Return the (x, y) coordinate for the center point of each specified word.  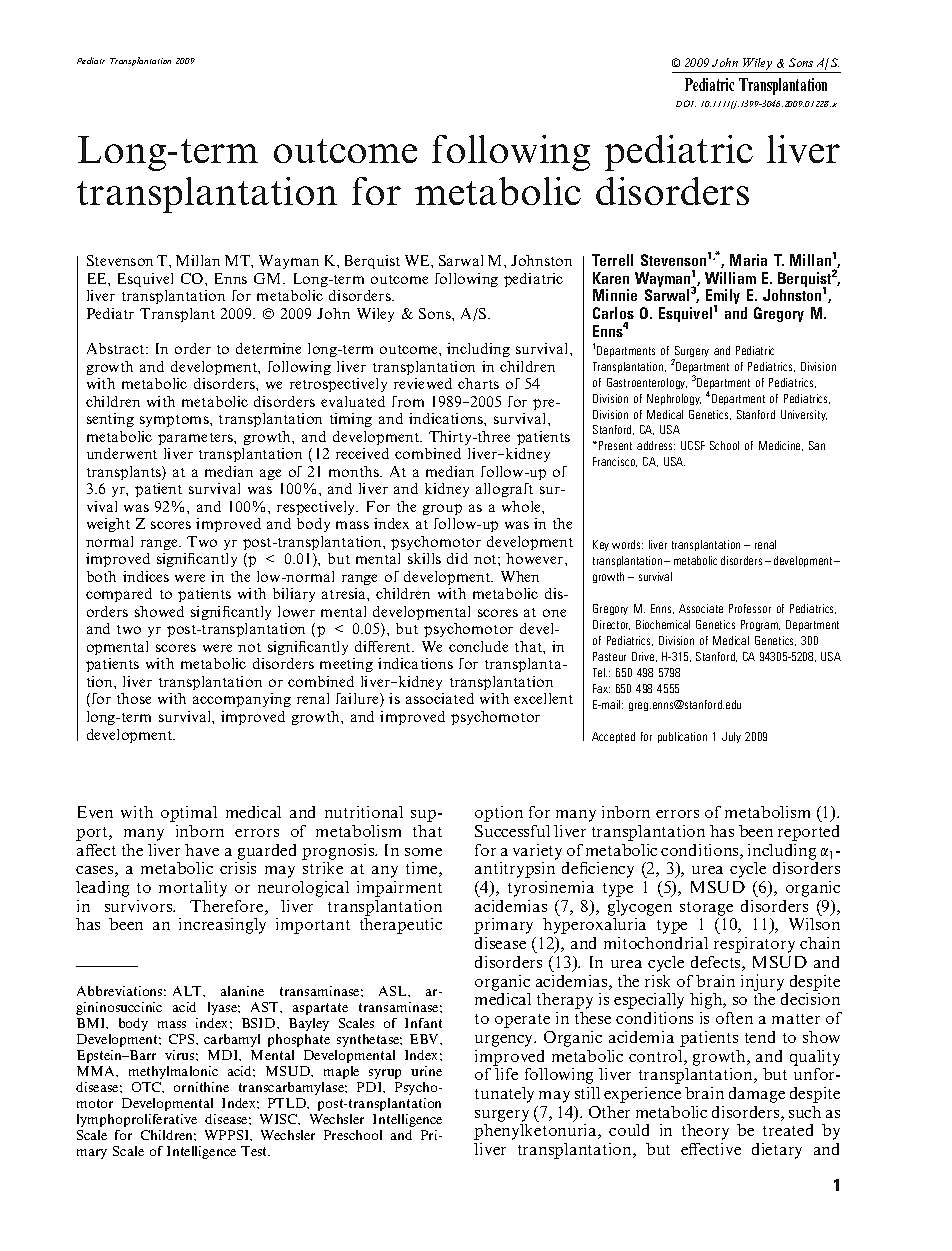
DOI (686, 103)
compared (119, 595)
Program (760, 625)
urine (426, 1071)
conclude (478, 646)
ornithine (201, 1087)
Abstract (117, 348)
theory (705, 1132)
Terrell (612, 260)
